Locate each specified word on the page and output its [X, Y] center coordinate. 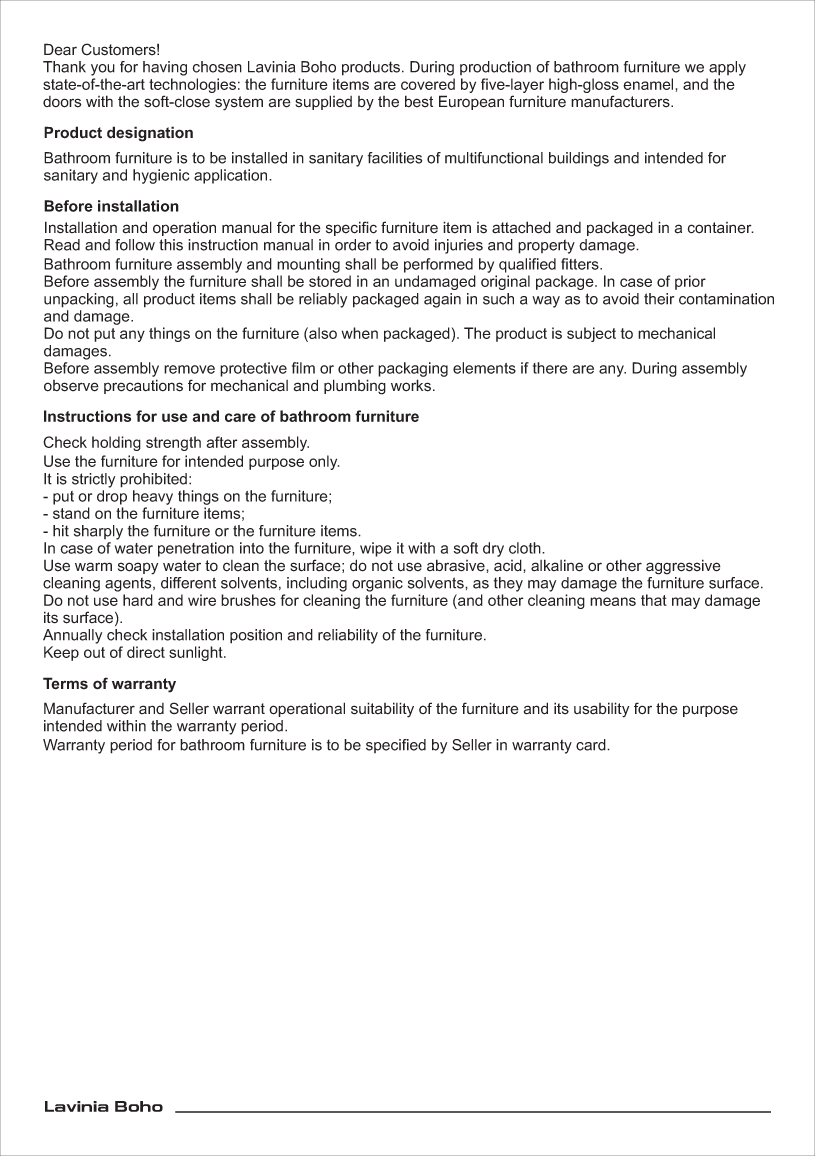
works [411, 385]
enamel [648, 84]
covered [428, 84]
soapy [138, 568]
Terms [65, 683]
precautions [143, 386]
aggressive [683, 567]
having [165, 68]
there [550, 368]
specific [351, 228]
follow [135, 245]
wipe [375, 549]
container [721, 228]
